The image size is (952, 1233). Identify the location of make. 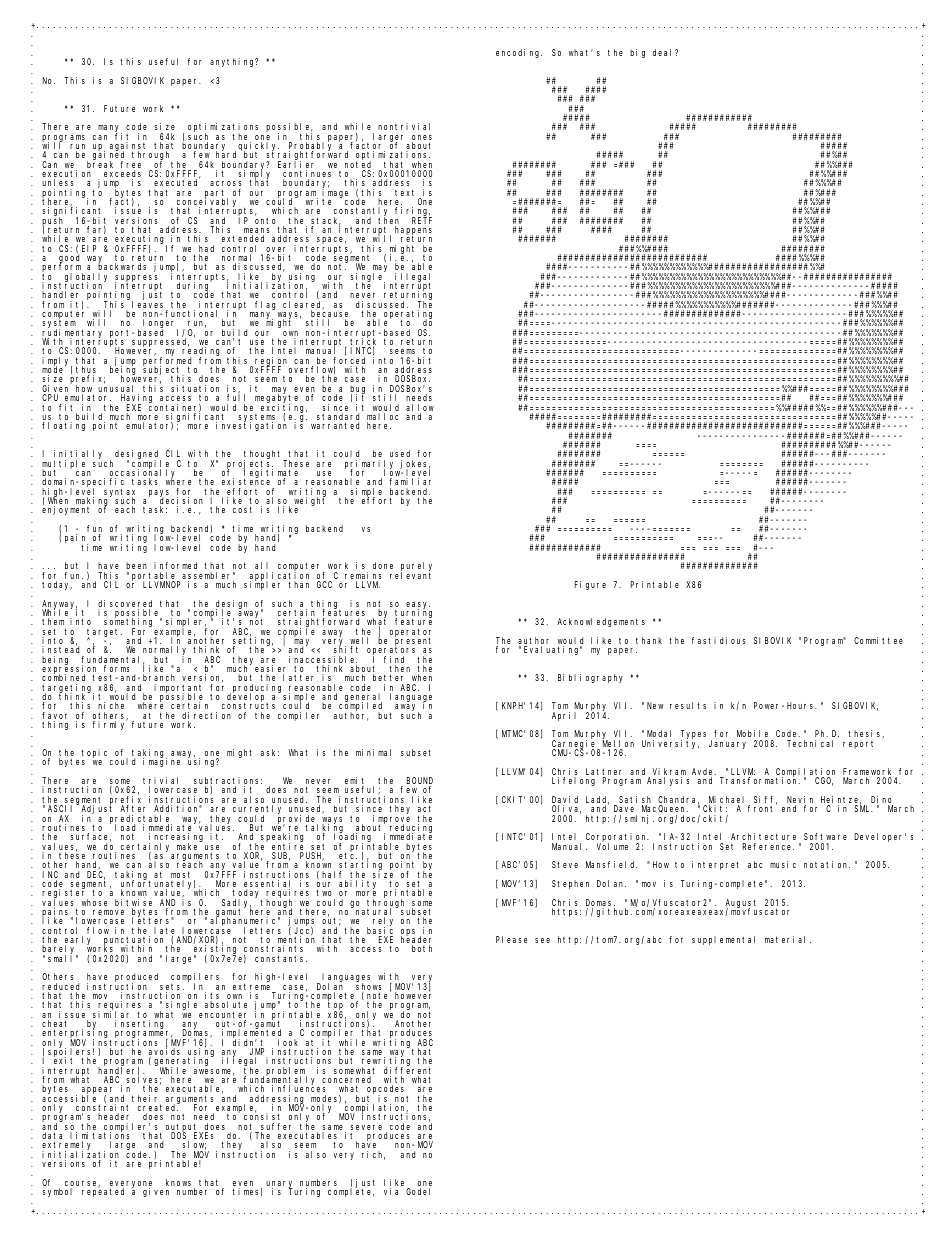
(187, 846).
